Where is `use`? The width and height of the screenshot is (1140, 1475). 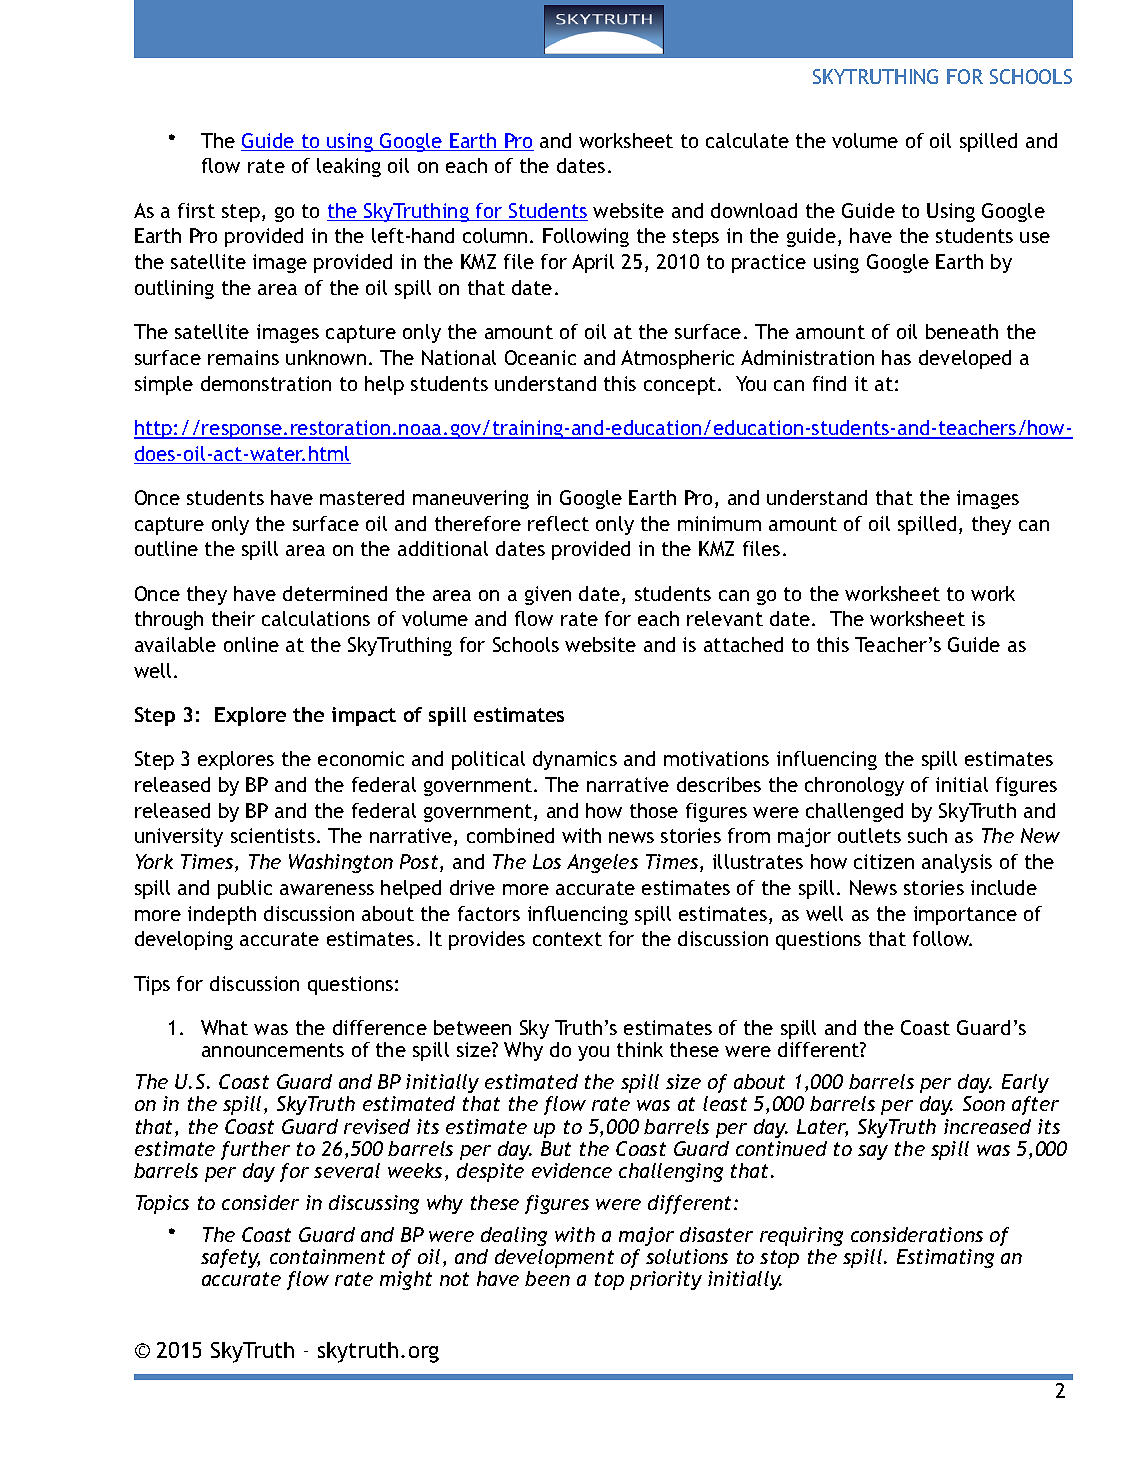
use is located at coordinates (1035, 237).
